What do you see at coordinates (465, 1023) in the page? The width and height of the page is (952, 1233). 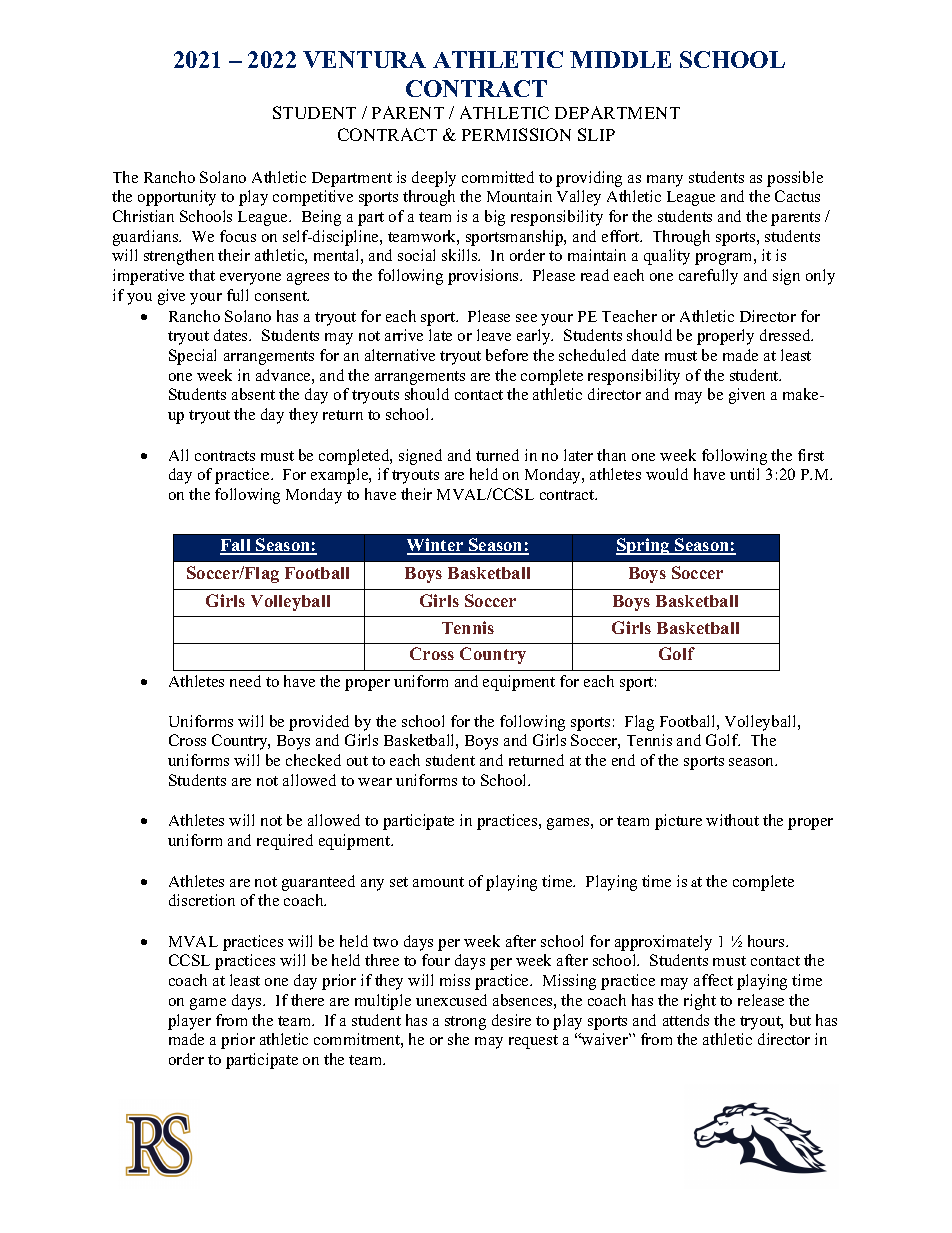 I see `strong` at bounding box center [465, 1023].
